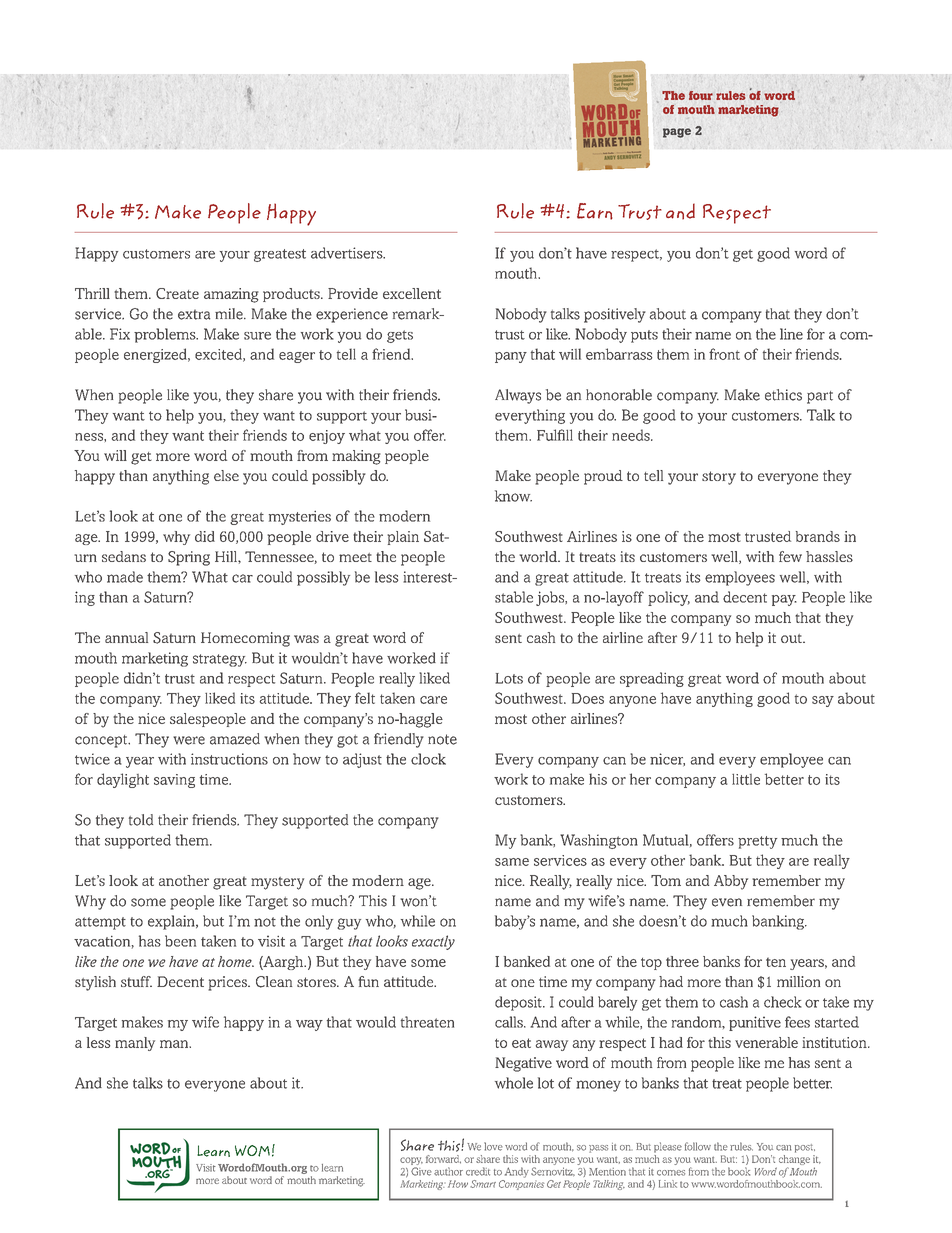  What do you see at coordinates (443, 1159) in the screenshot?
I see `forward` at bounding box center [443, 1159].
